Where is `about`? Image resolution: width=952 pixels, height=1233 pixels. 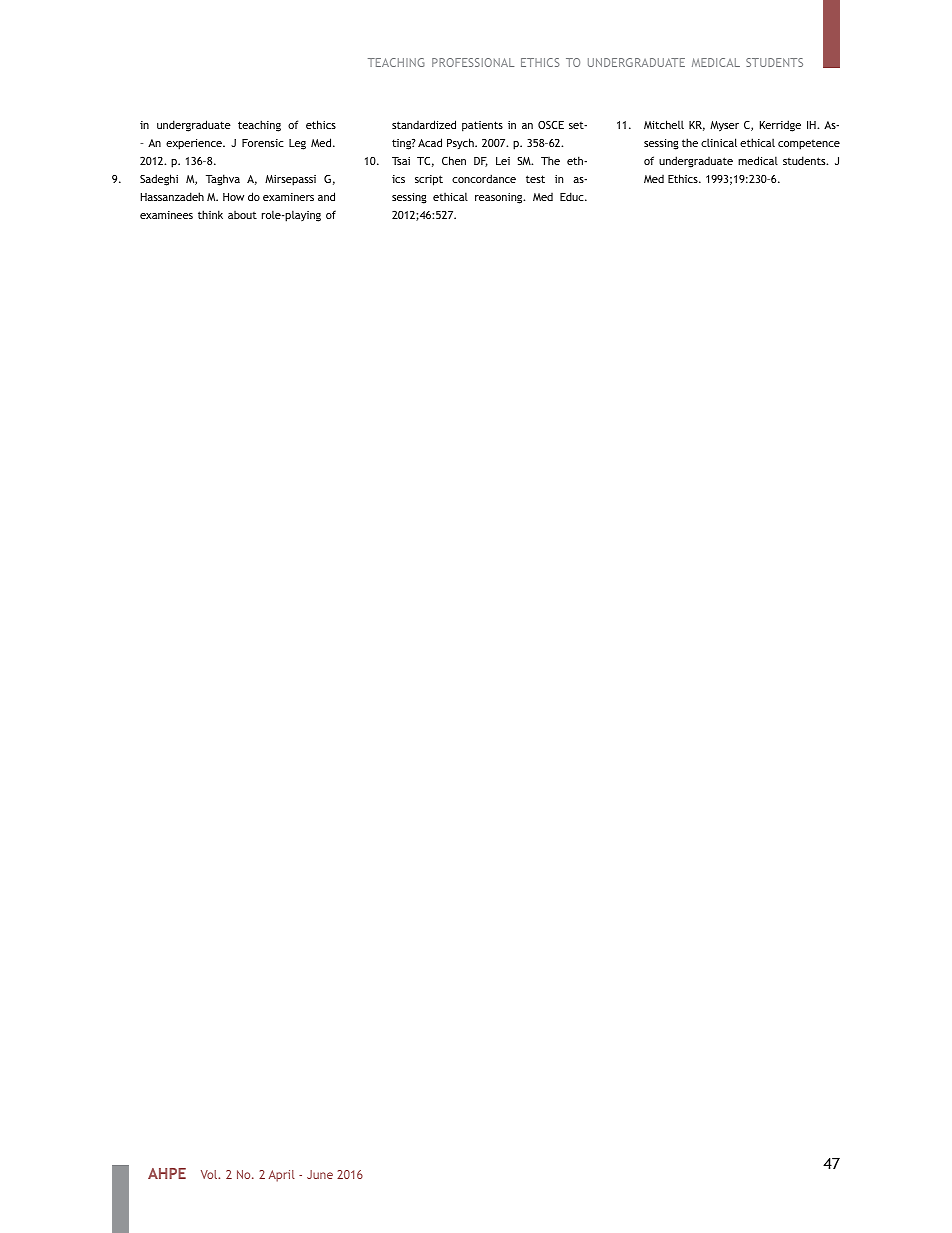 about is located at coordinates (242, 215).
